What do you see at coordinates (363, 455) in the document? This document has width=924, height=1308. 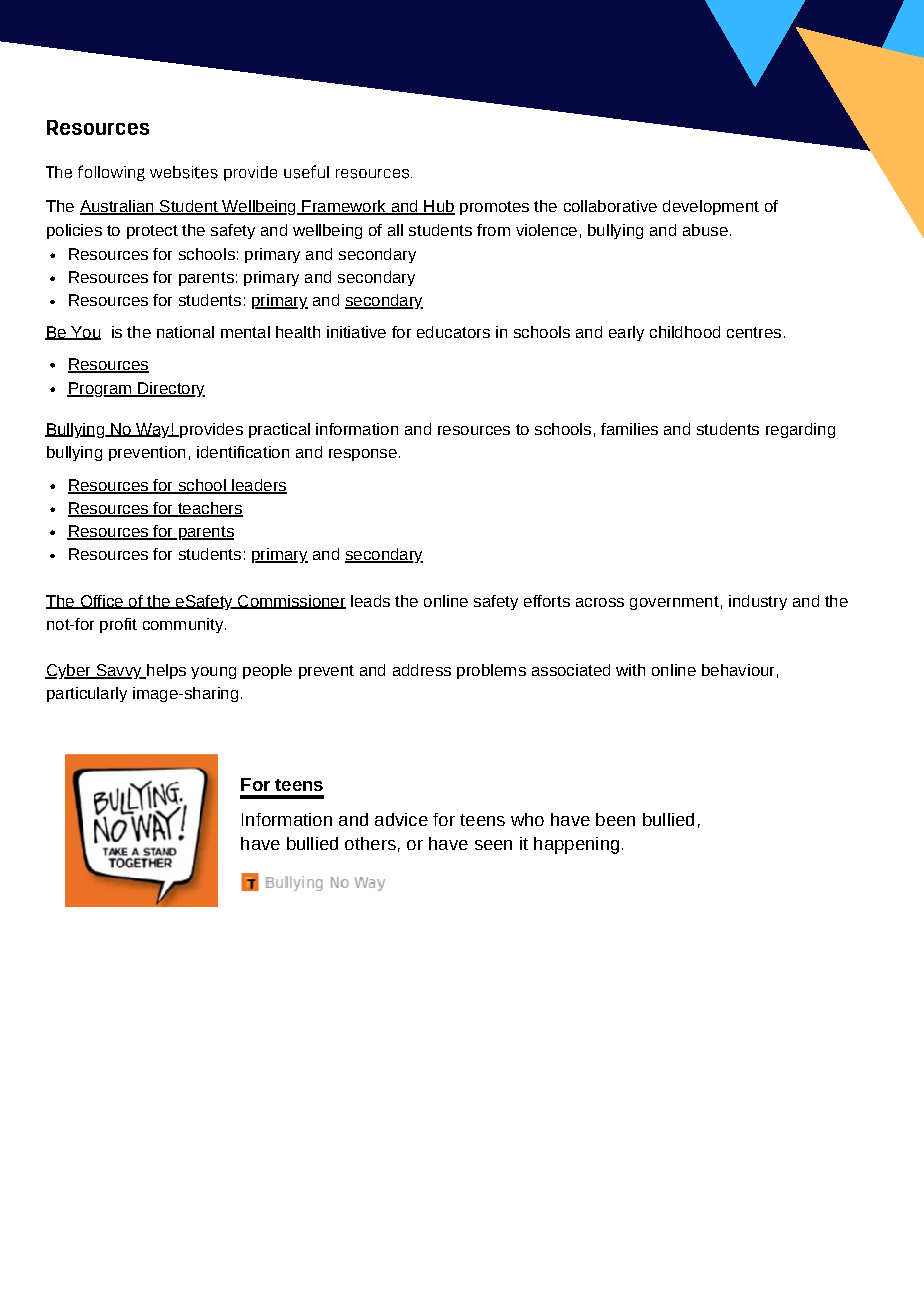 I see `response` at bounding box center [363, 455].
